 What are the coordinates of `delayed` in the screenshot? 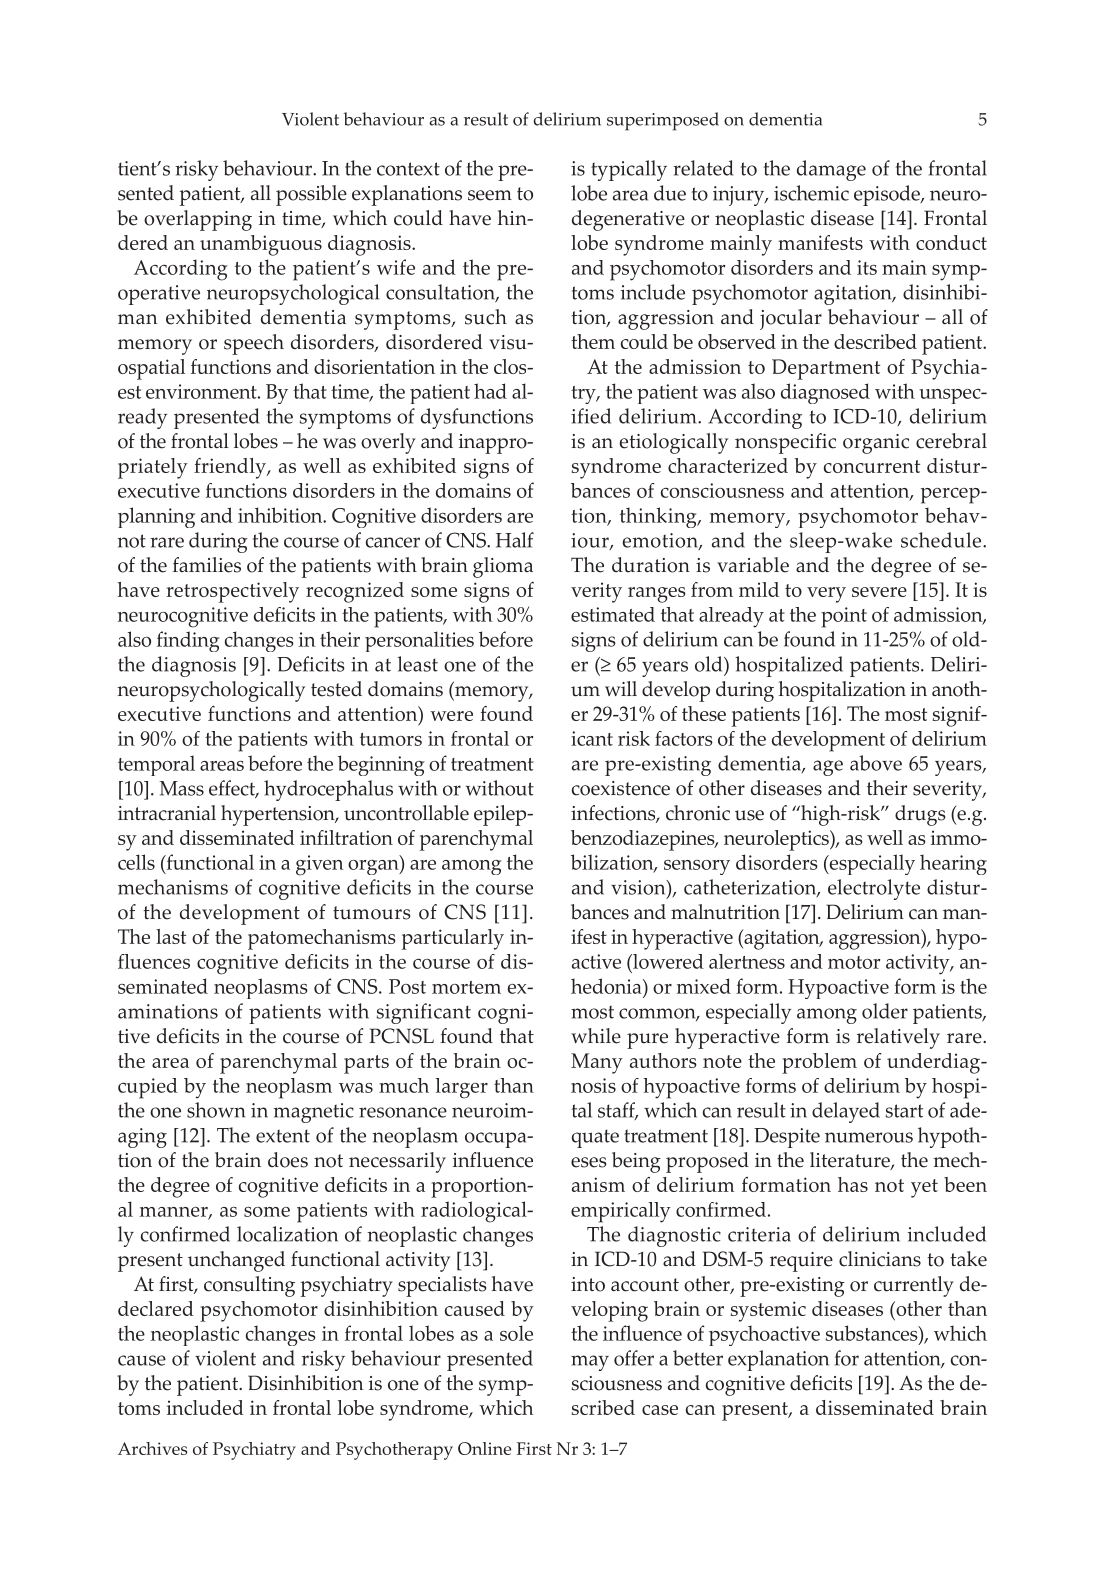 It's located at (846, 1112).
